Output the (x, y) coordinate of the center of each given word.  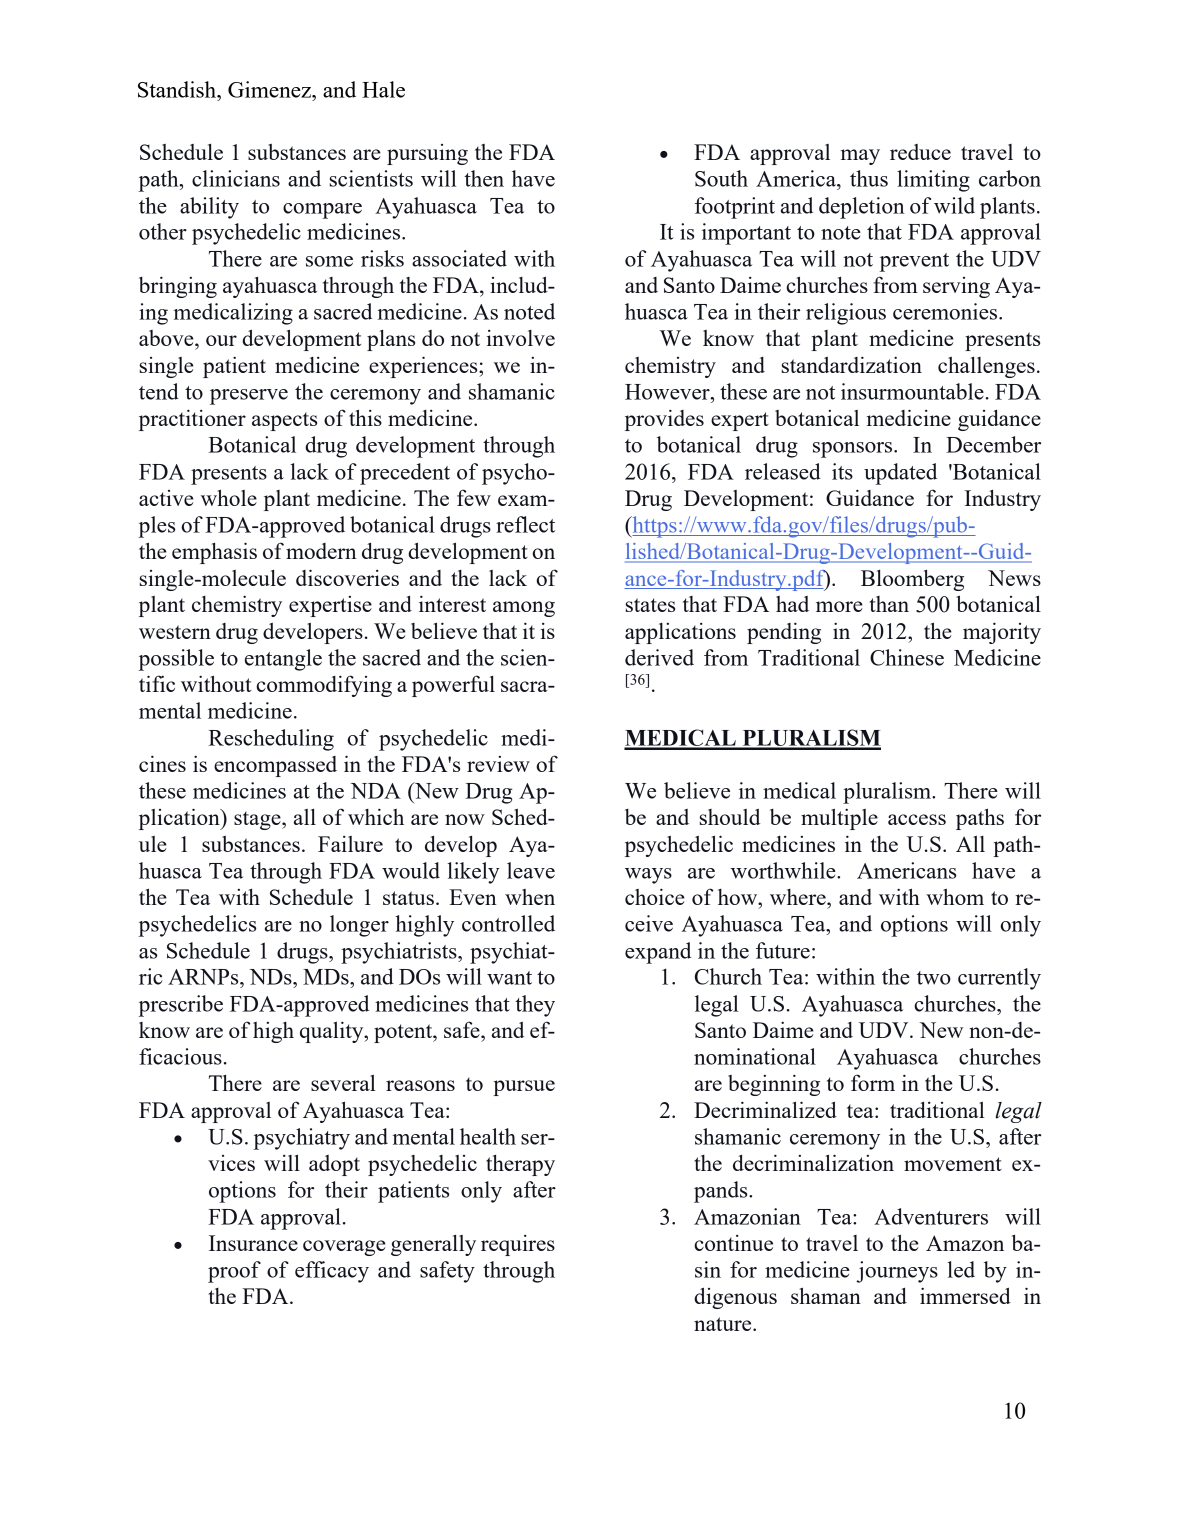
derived (659, 657)
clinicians (236, 178)
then (484, 178)
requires (518, 1245)
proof (234, 1272)
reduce (920, 152)
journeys (897, 1272)
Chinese (907, 657)
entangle (283, 660)
